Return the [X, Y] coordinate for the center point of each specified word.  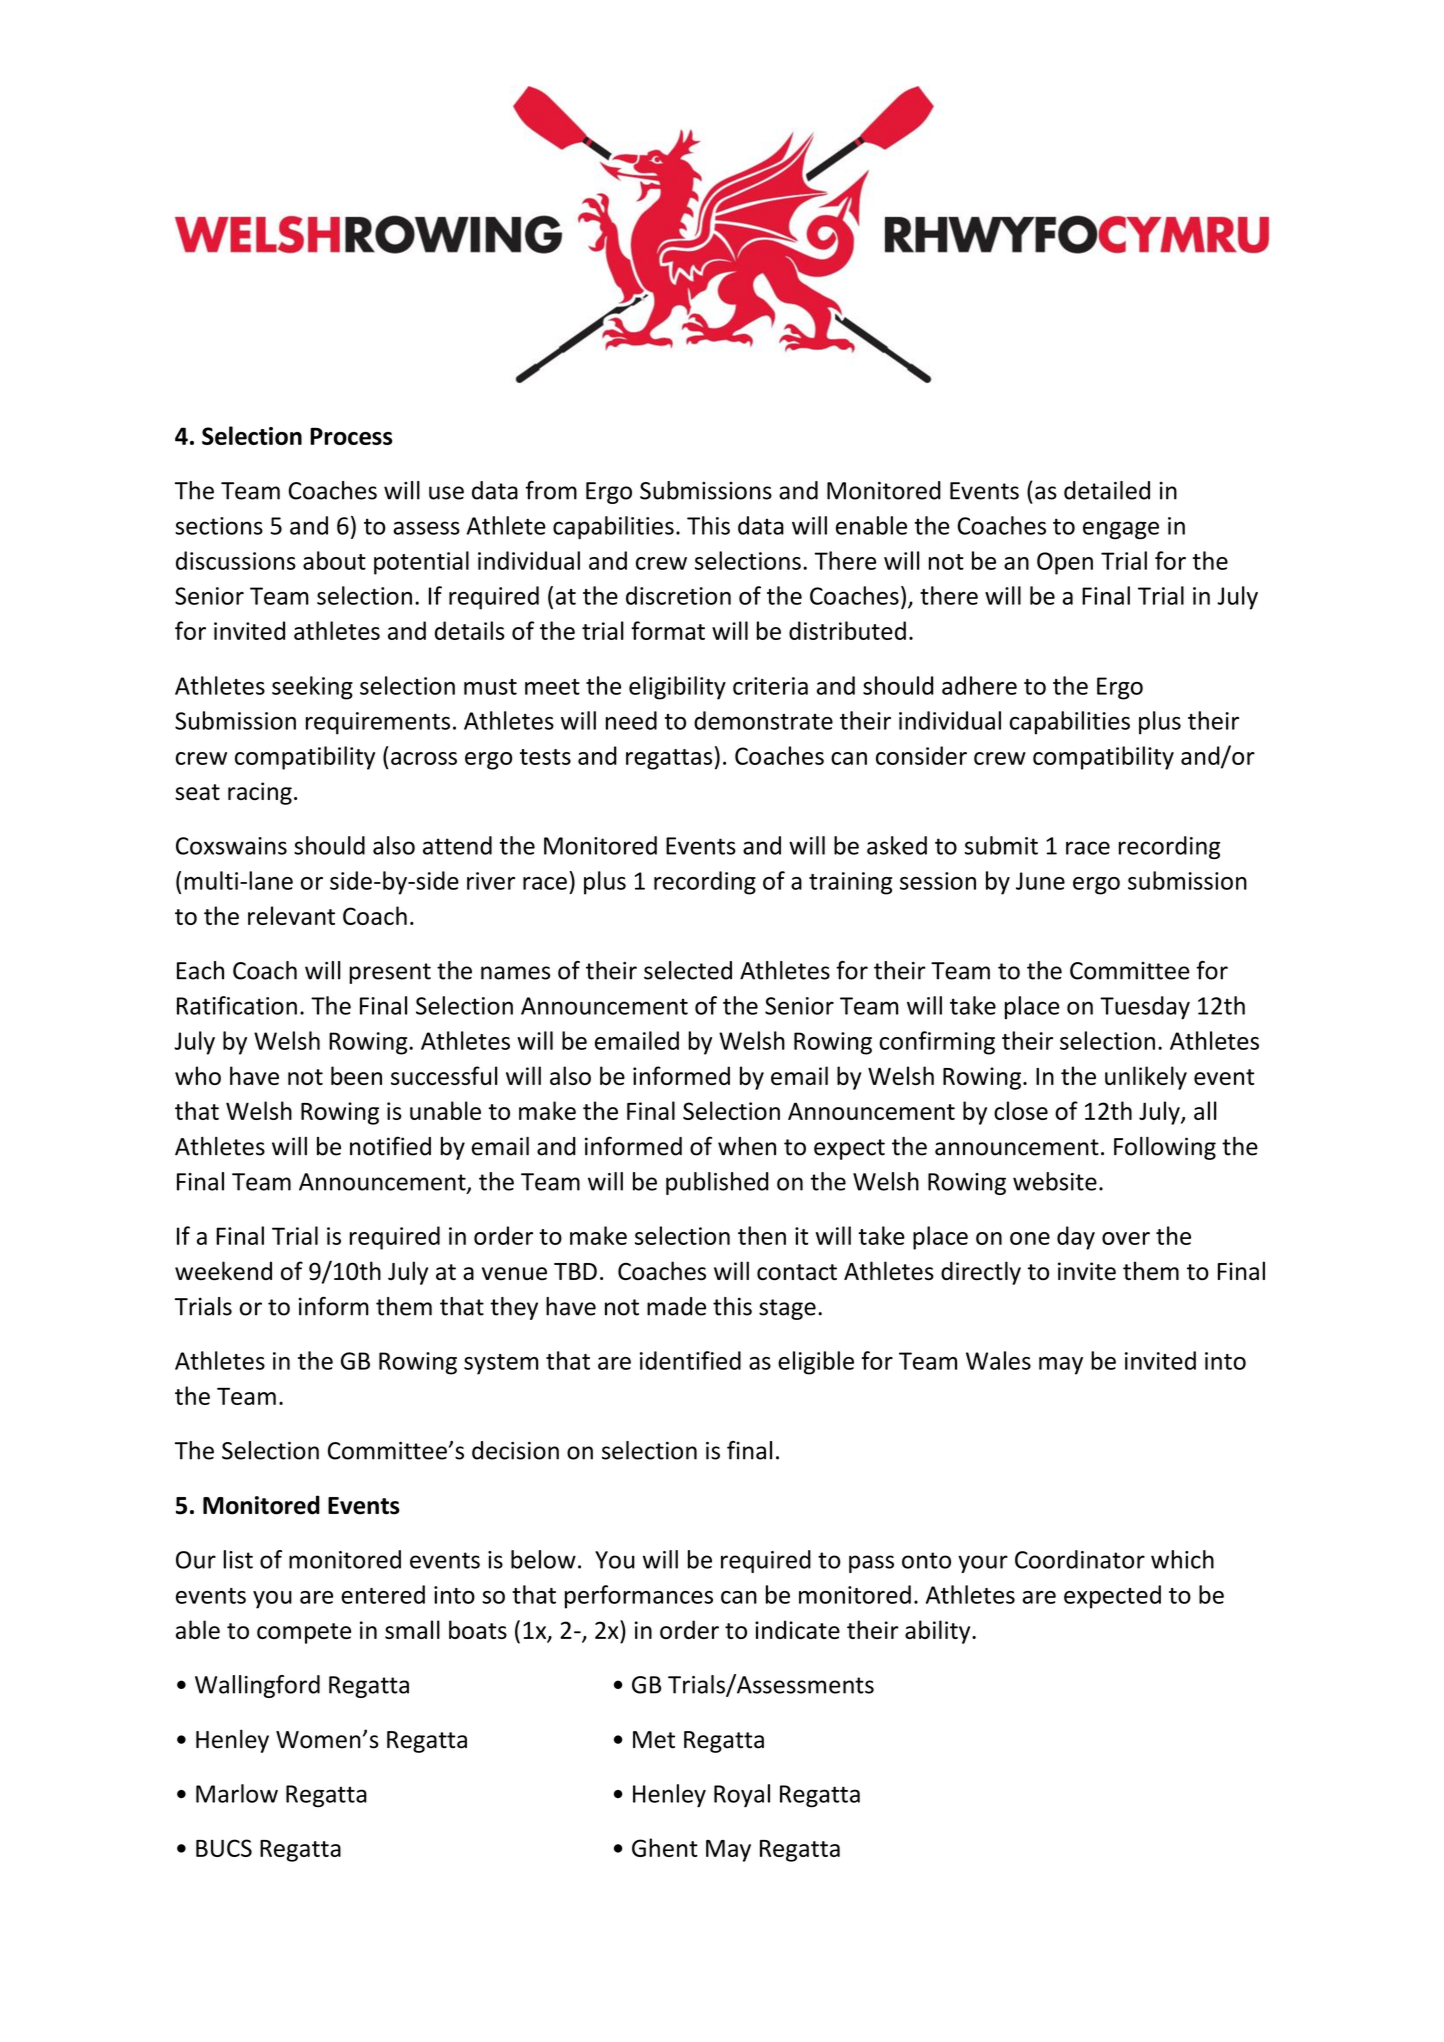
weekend [223, 1271]
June [1040, 881]
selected [688, 970]
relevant [291, 915]
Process [351, 436]
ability [939, 1632]
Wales [998, 1360]
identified [690, 1360]
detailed [1107, 490]
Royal [742, 1796]
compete [304, 1633]
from [551, 490]
